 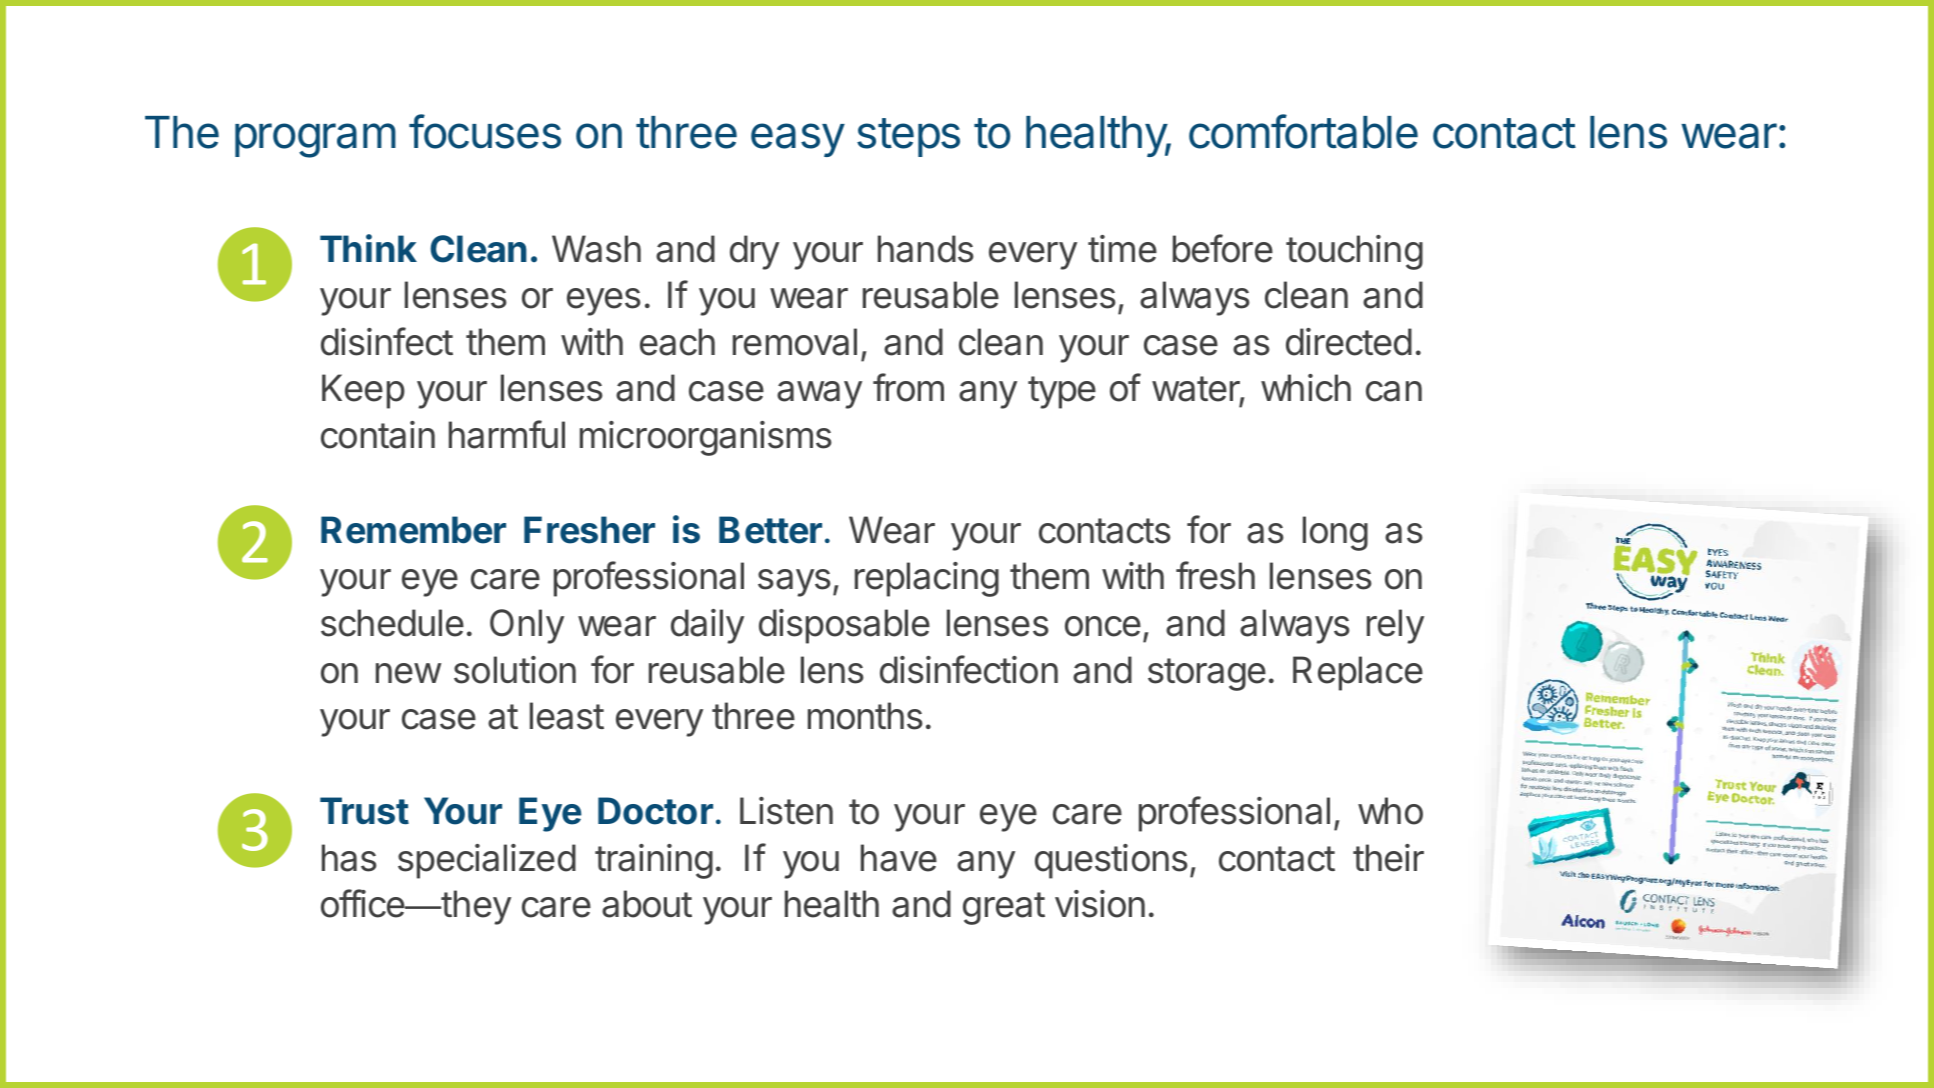 I want to click on comfortable, so click(x=1303, y=131).
